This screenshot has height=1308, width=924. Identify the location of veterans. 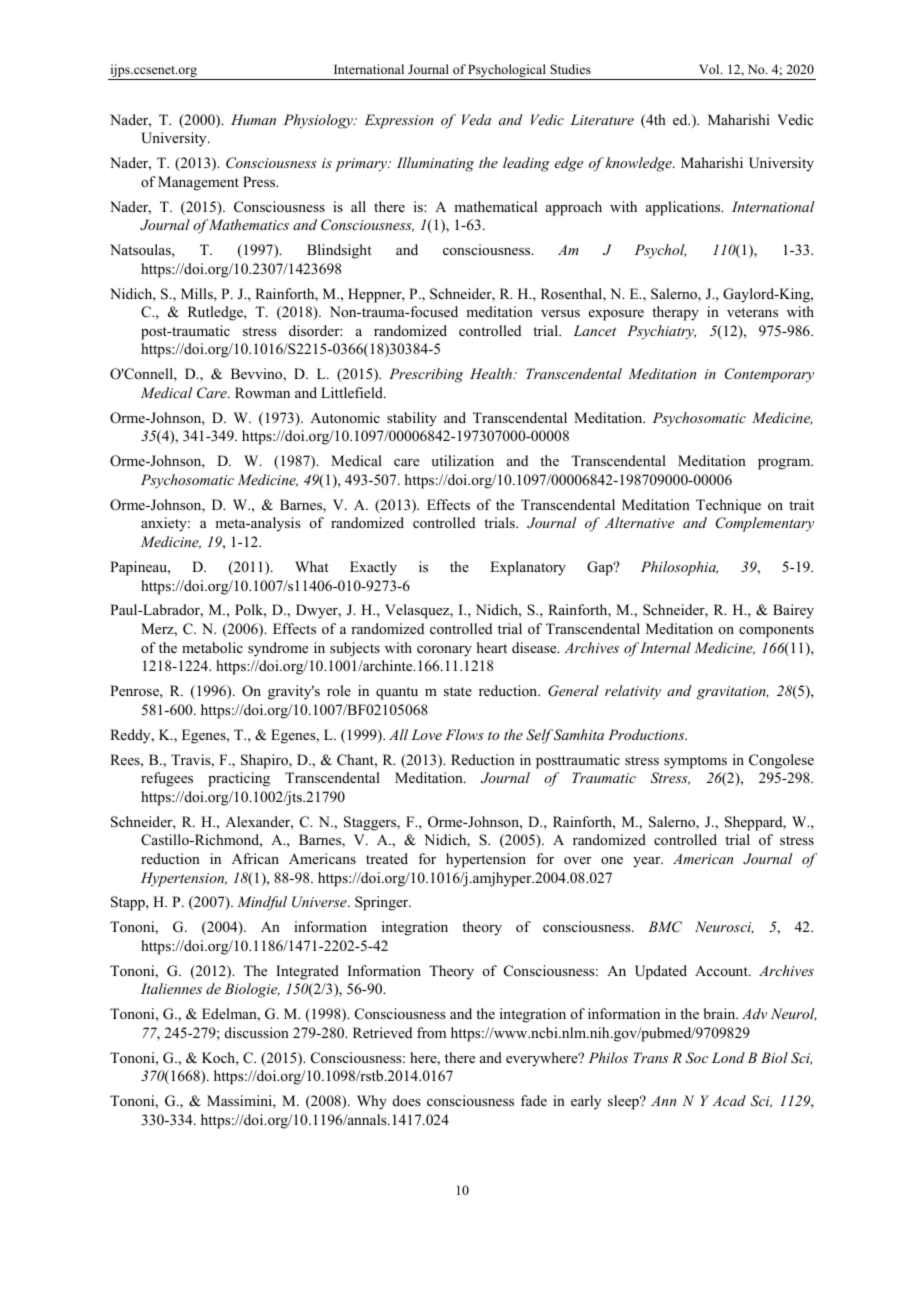
(752, 312).
